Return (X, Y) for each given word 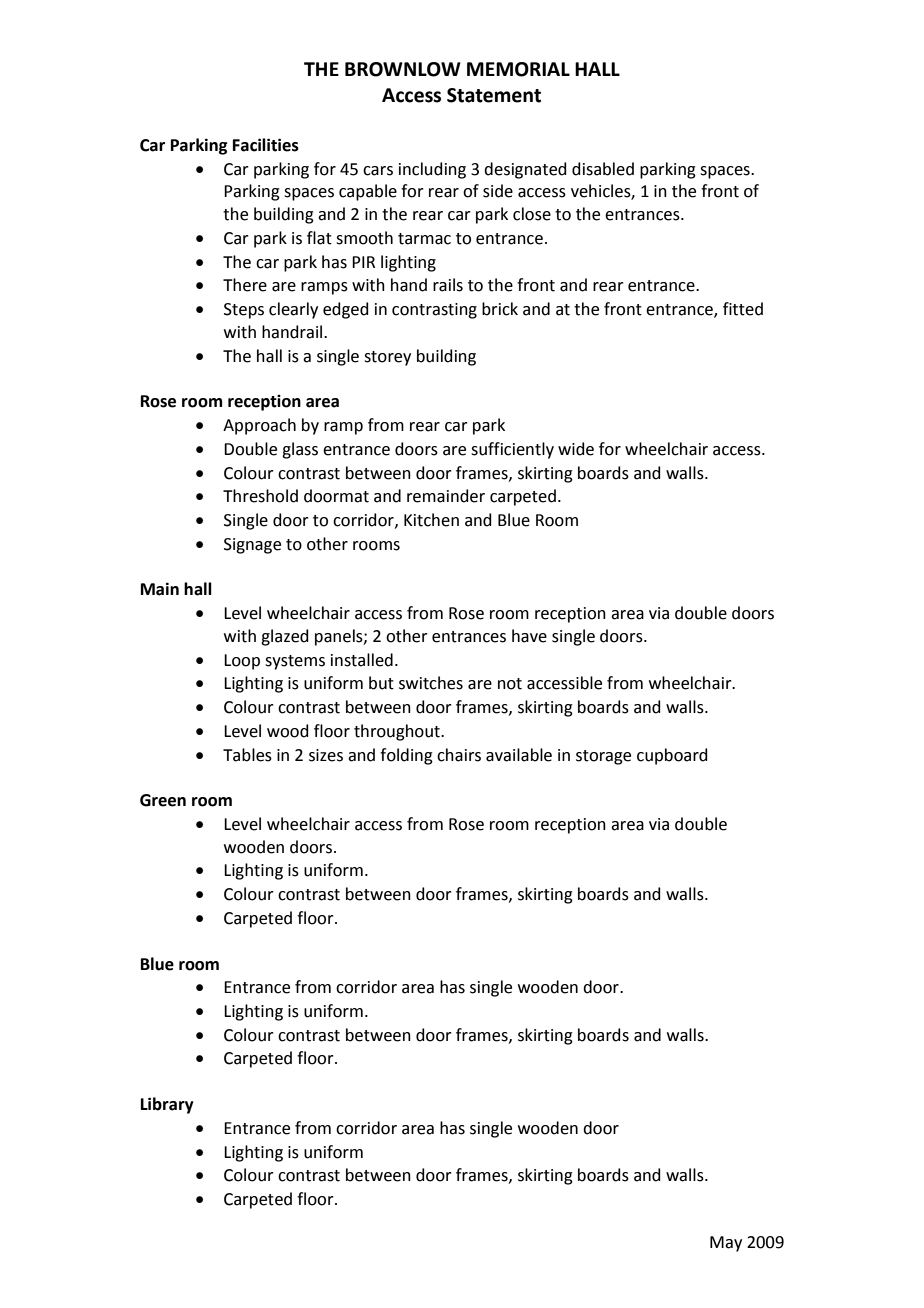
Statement (494, 95)
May (726, 1244)
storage (603, 757)
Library (167, 1105)
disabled (603, 169)
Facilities (266, 145)
